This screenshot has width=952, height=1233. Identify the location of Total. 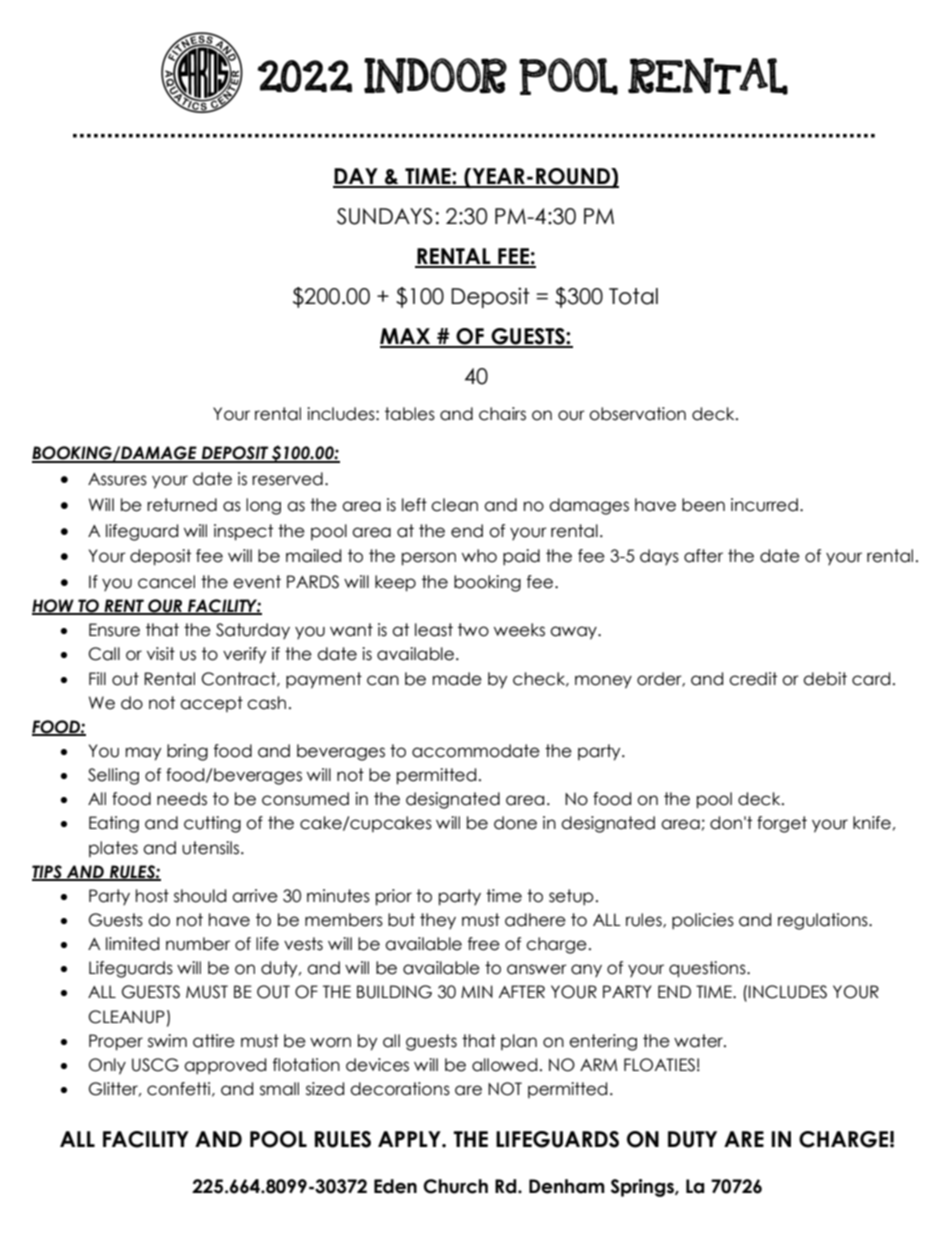
(633, 296).
